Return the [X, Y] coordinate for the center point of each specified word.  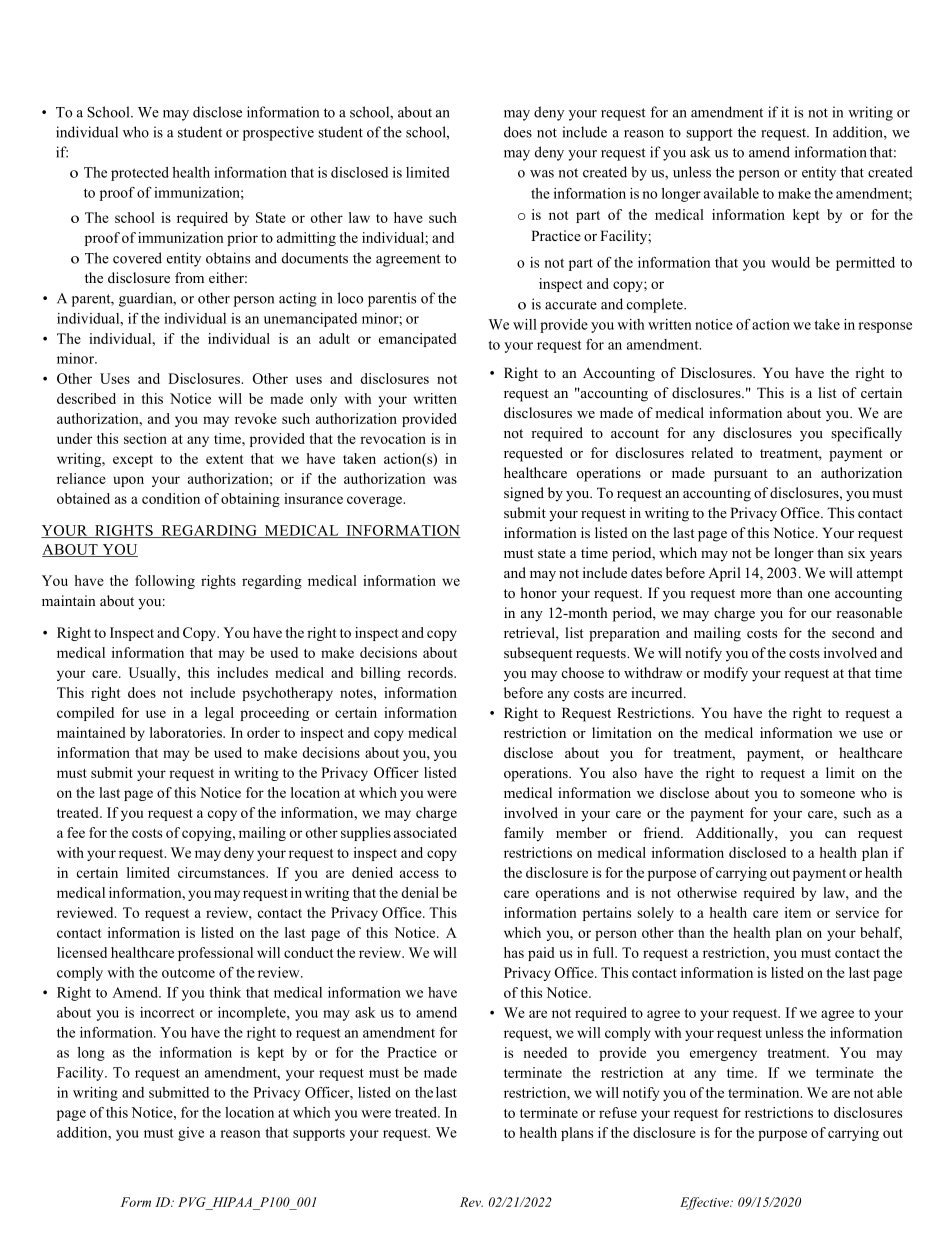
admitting [306, 239]
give [191, 1134]
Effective [706, 1203]
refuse [618, 1112]
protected [140, 174]
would [790, 262]
